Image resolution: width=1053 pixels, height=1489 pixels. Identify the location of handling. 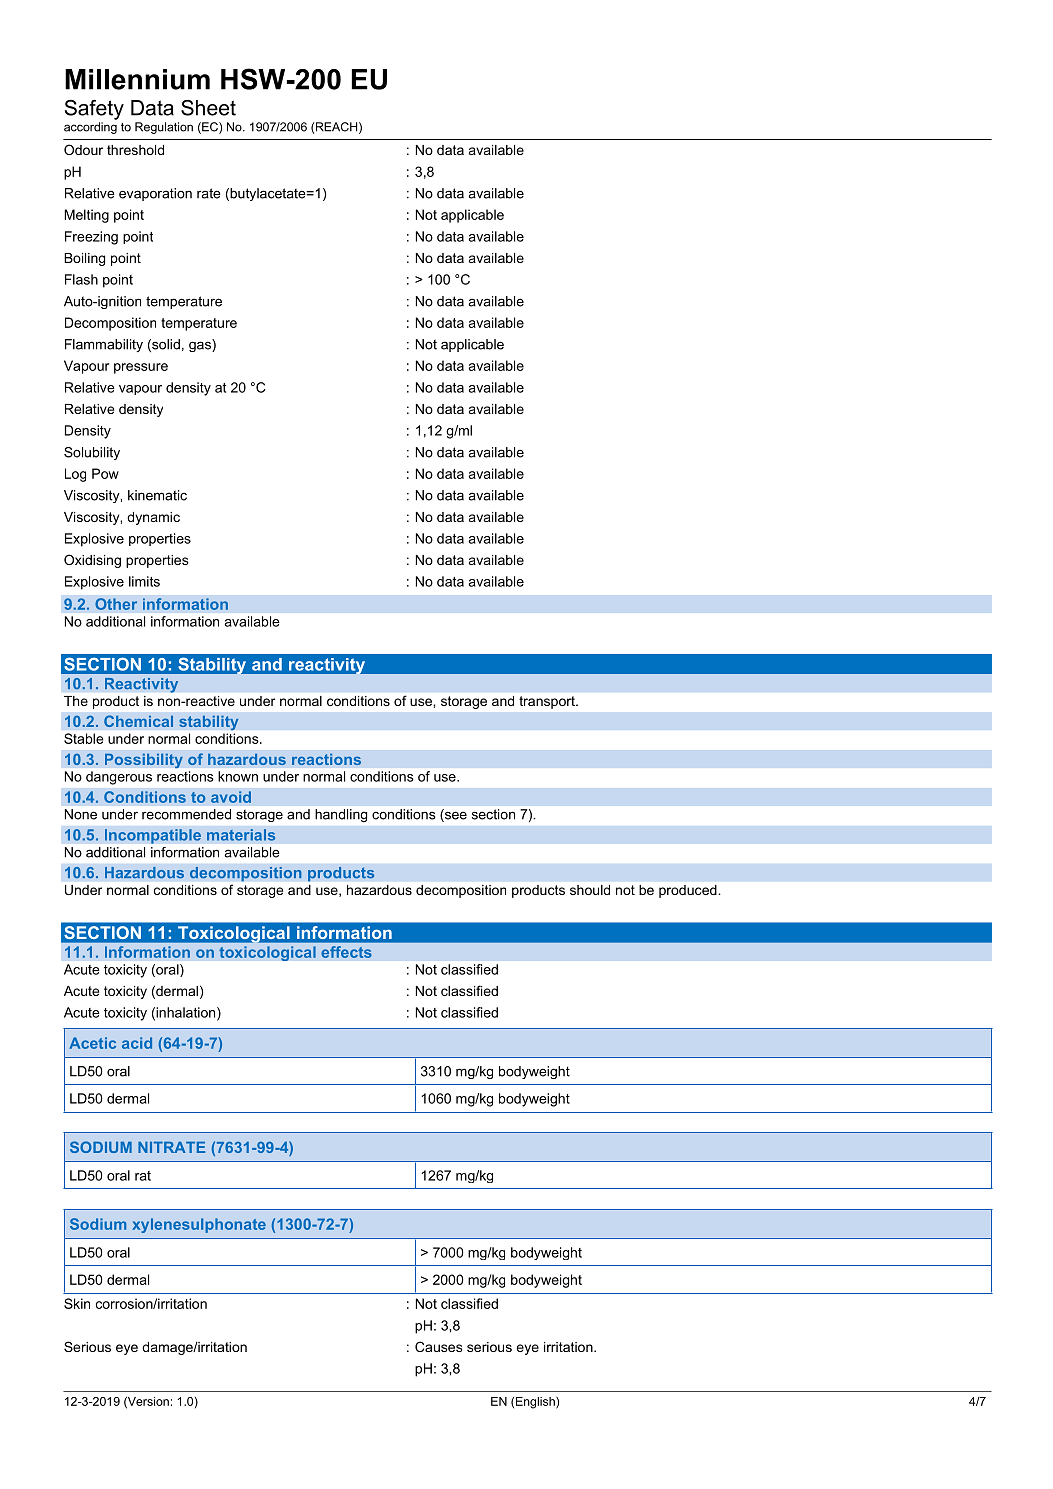
(341, 815).
